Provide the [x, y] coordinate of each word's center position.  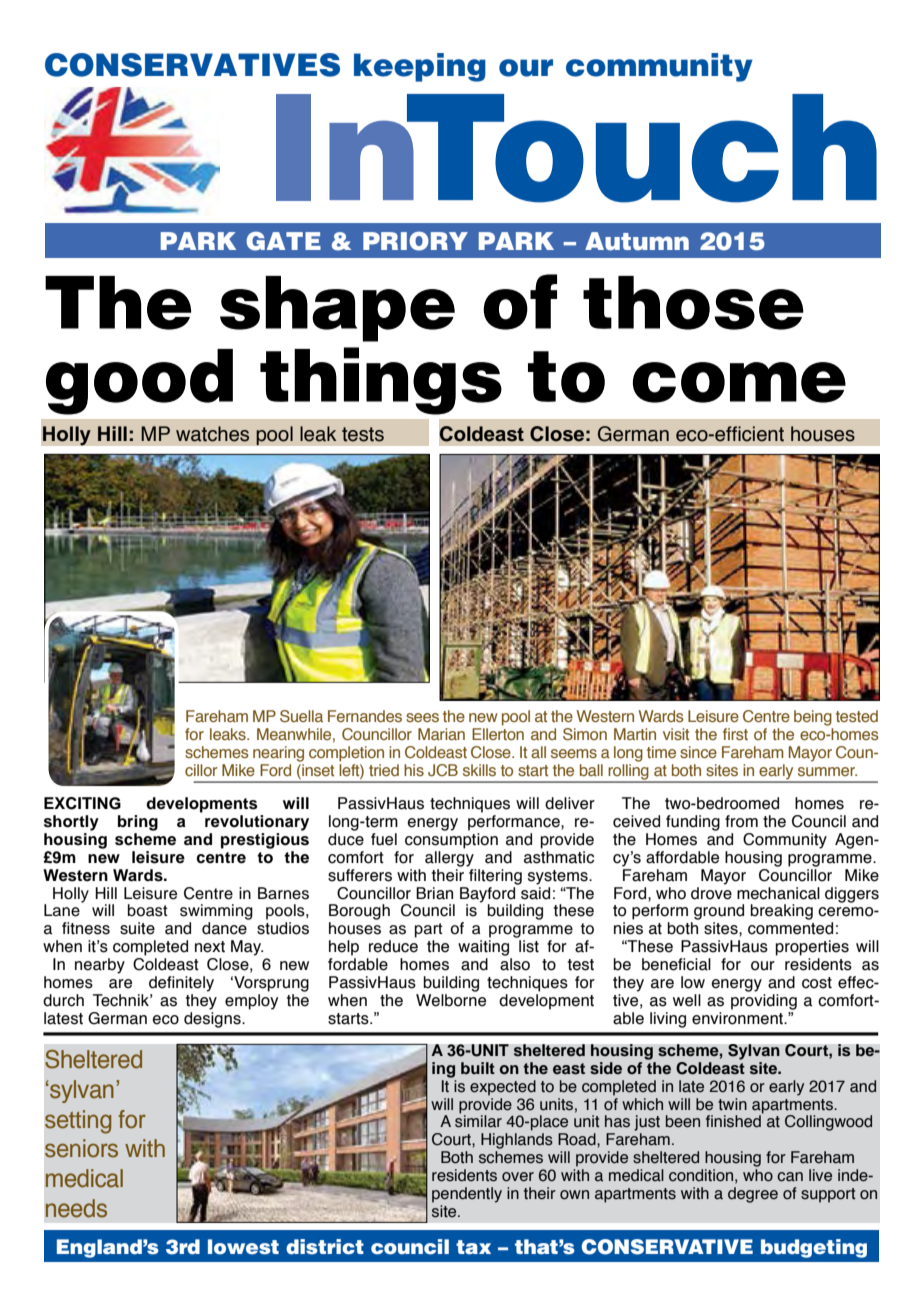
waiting [483, 948]
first [735, 734]
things [381, 381]
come [739, 382]
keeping [420, 67]
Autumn [637, 241]
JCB [443, 770]
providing [764, 1000]
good [139, 382]
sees [422, 717]
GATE [283, 241]
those [693, 303]
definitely [181, 984]
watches [212, 434]
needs [76, 1208]
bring [138, 823]
